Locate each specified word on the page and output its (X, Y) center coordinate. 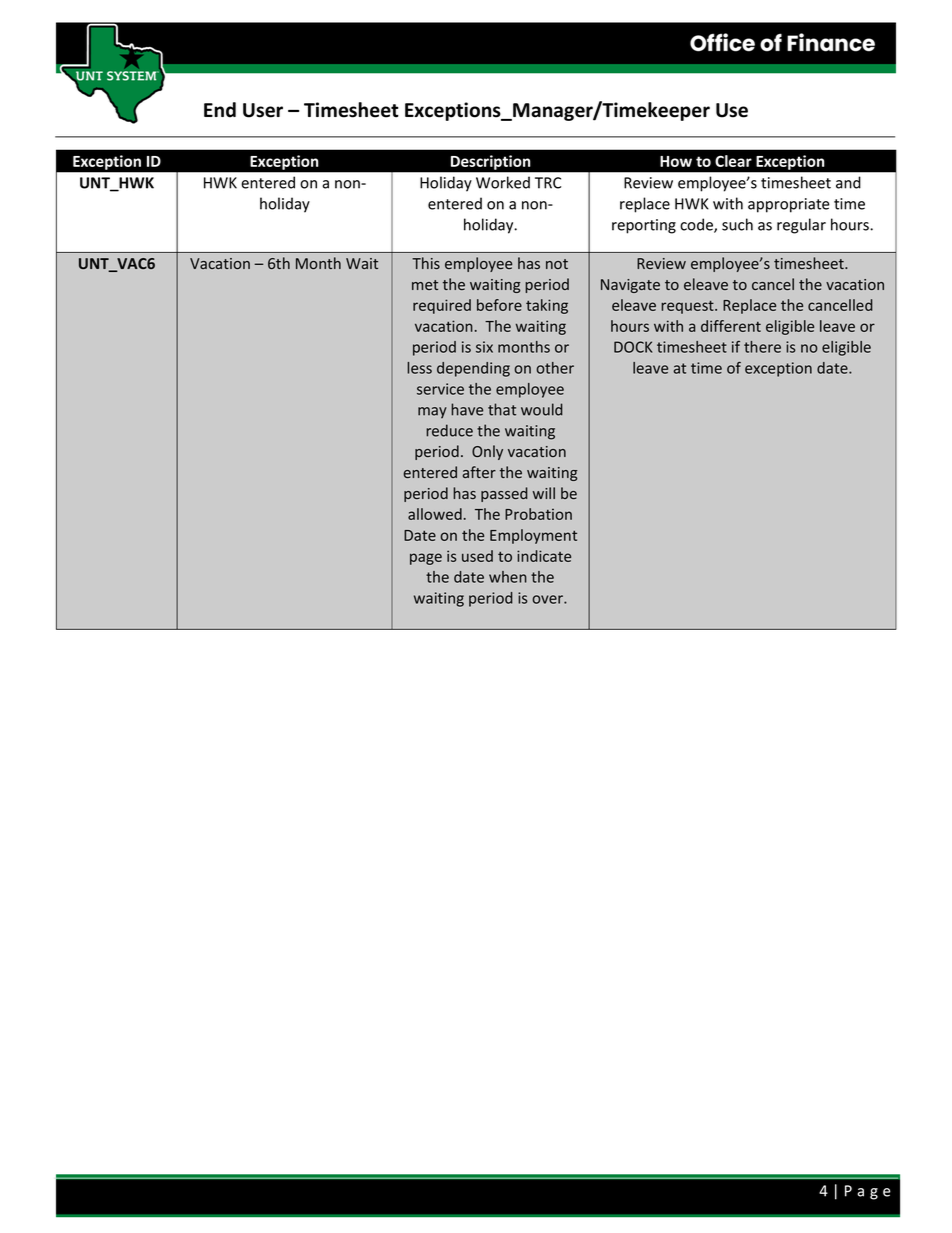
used (477, 556)
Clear (733, 161)
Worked (503, 182)
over (548, 599)
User (263, 110)
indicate (544, 556)
